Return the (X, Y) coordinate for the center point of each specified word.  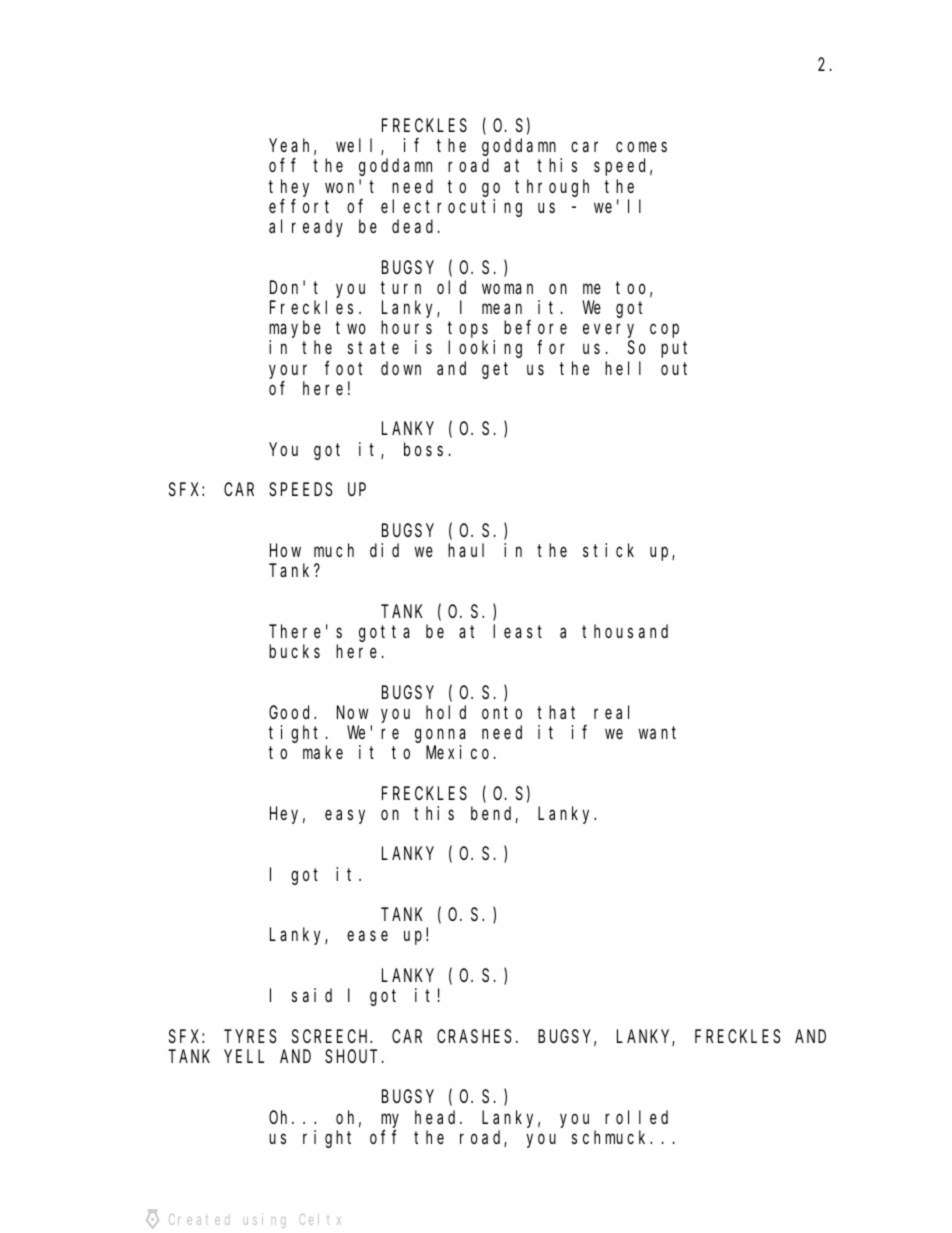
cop (664, 331)
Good (292, 712)
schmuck (611, 1137)
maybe (295, 329)
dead (415, 226)
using (264, 1221)
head (438, 1117)
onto (502, 712)
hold (446, 712)
